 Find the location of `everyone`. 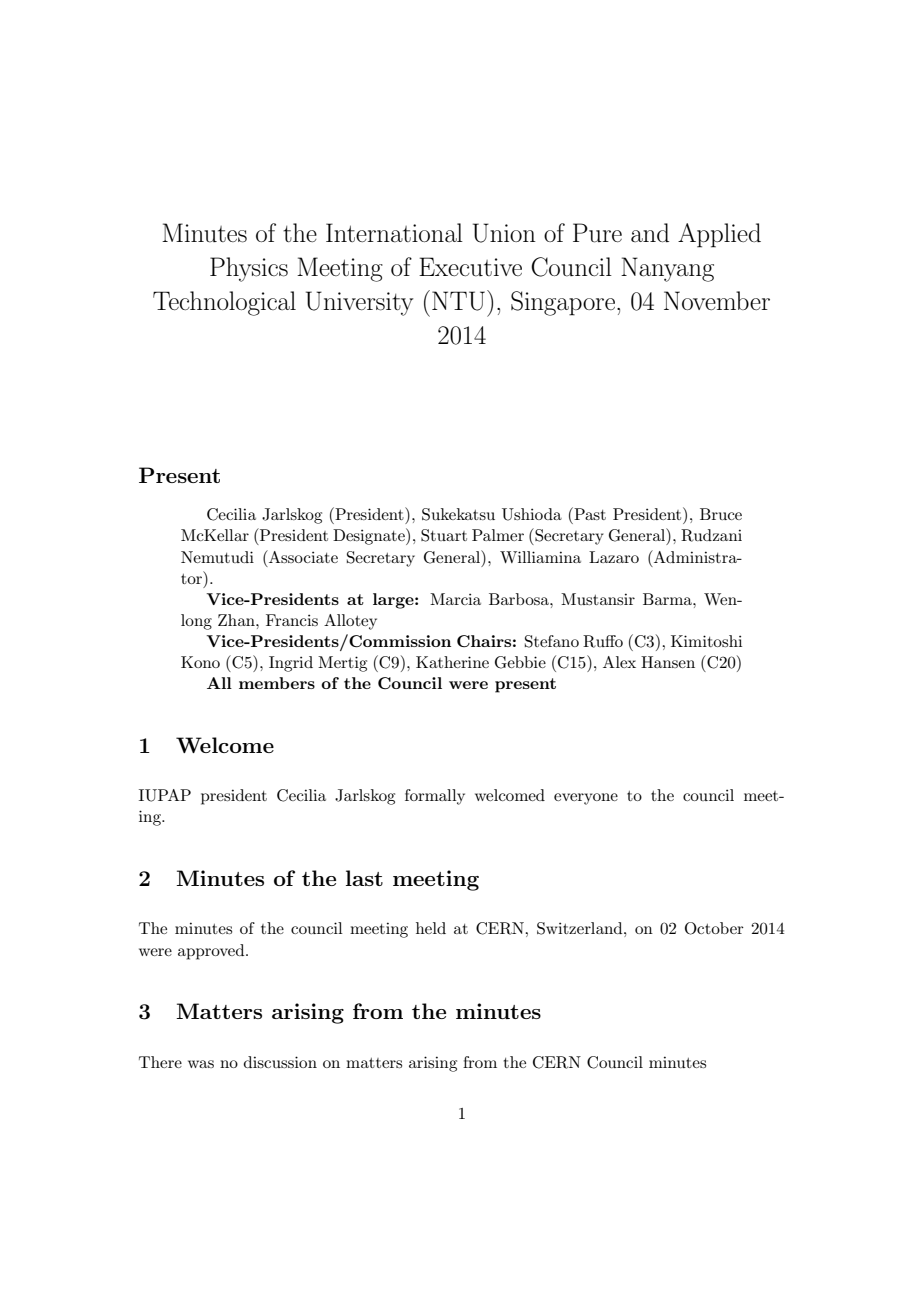

everyone is located at coordinates (586, 799).
